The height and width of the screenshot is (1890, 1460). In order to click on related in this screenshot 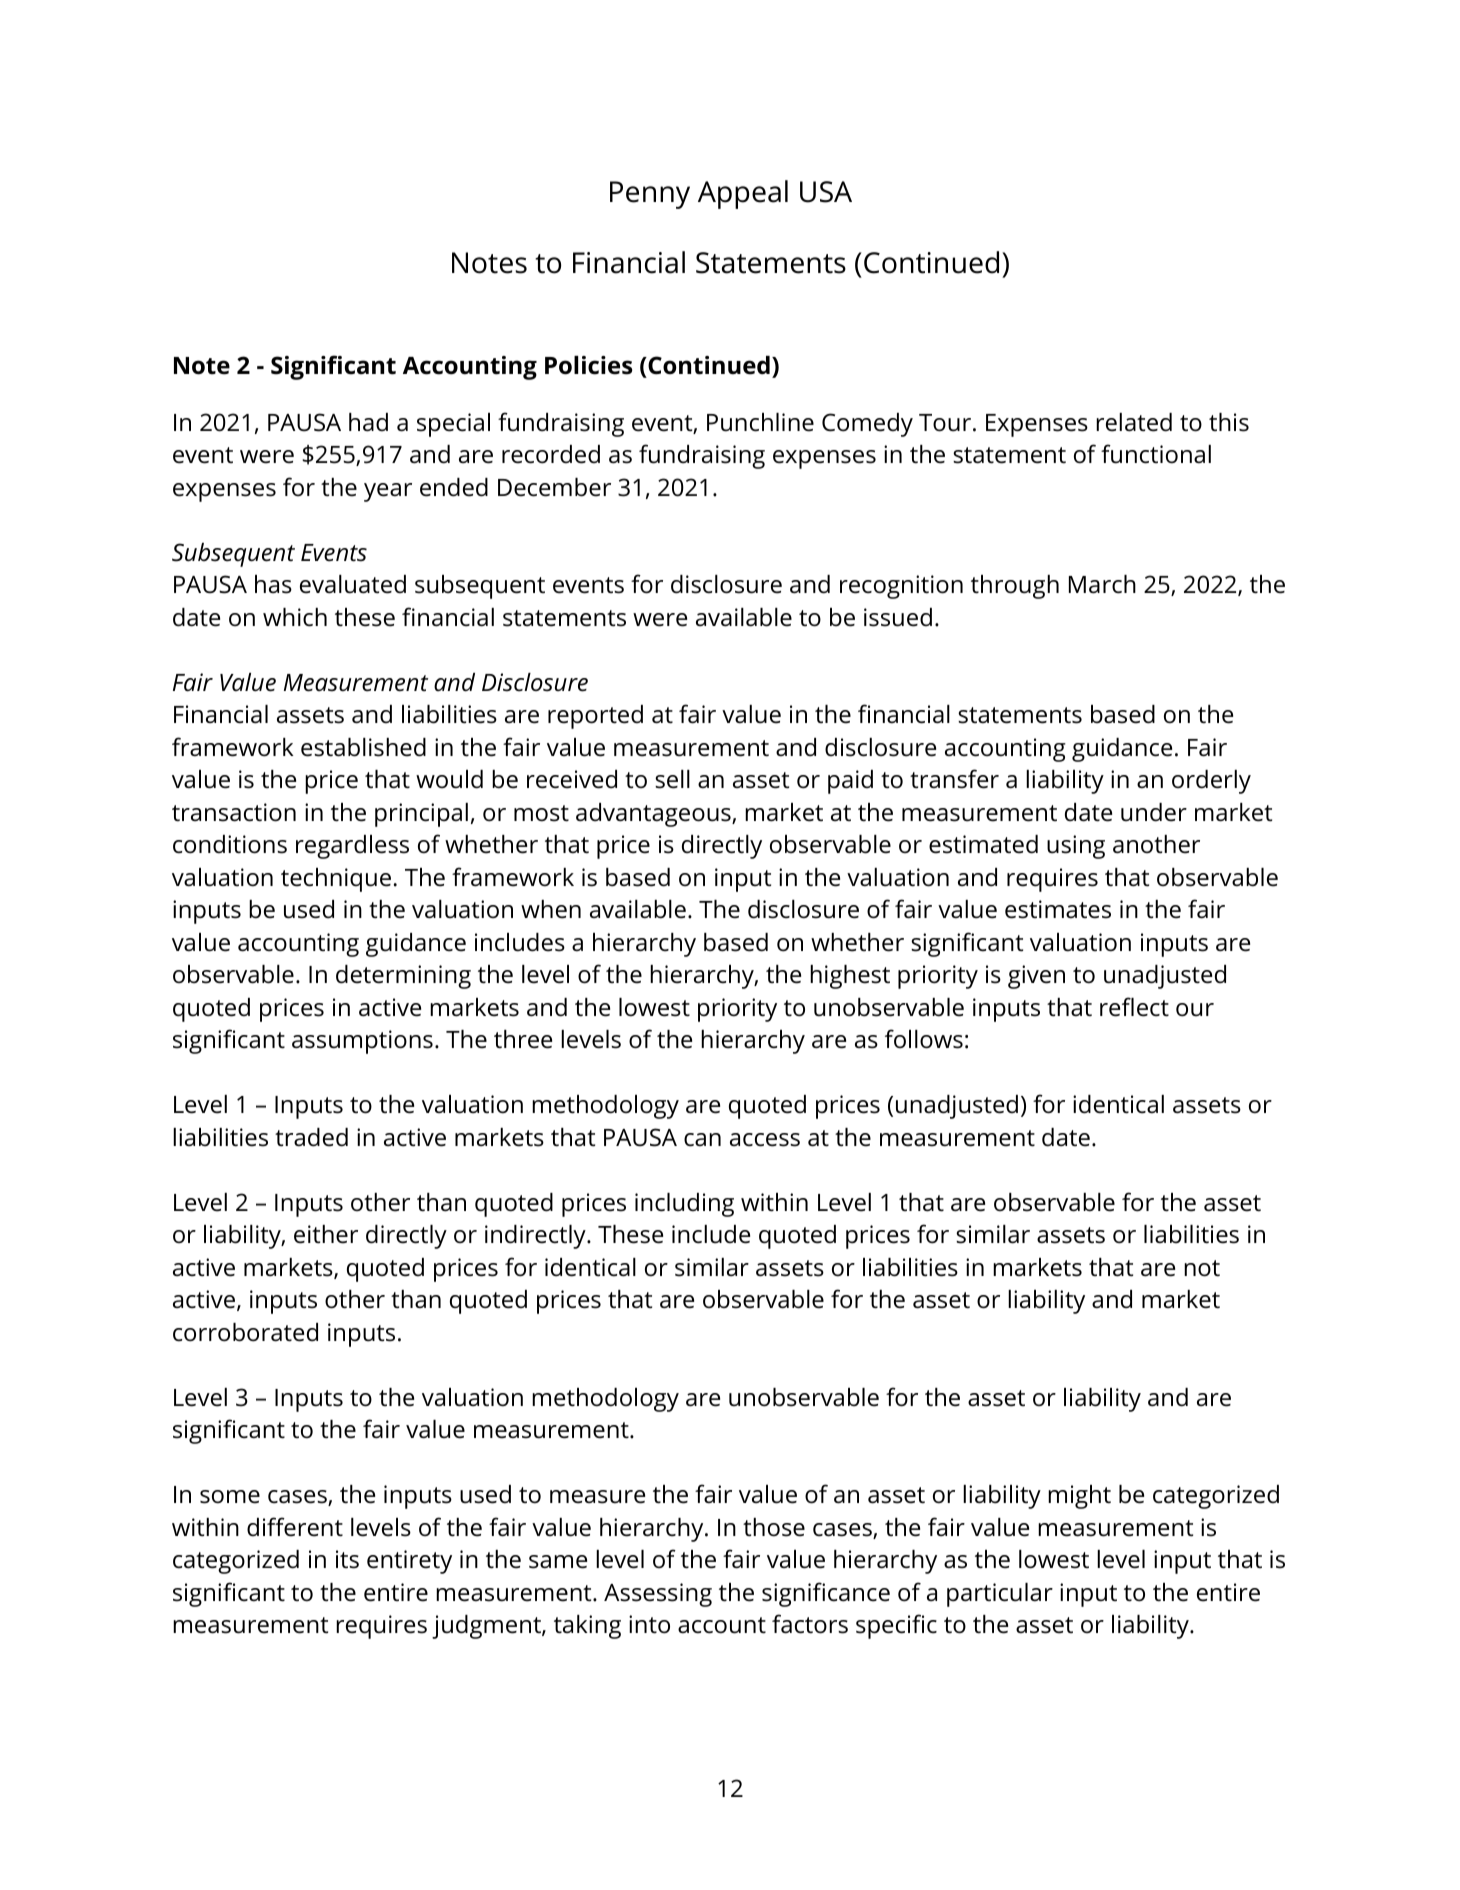, I will do `click(1134, 422)`.
